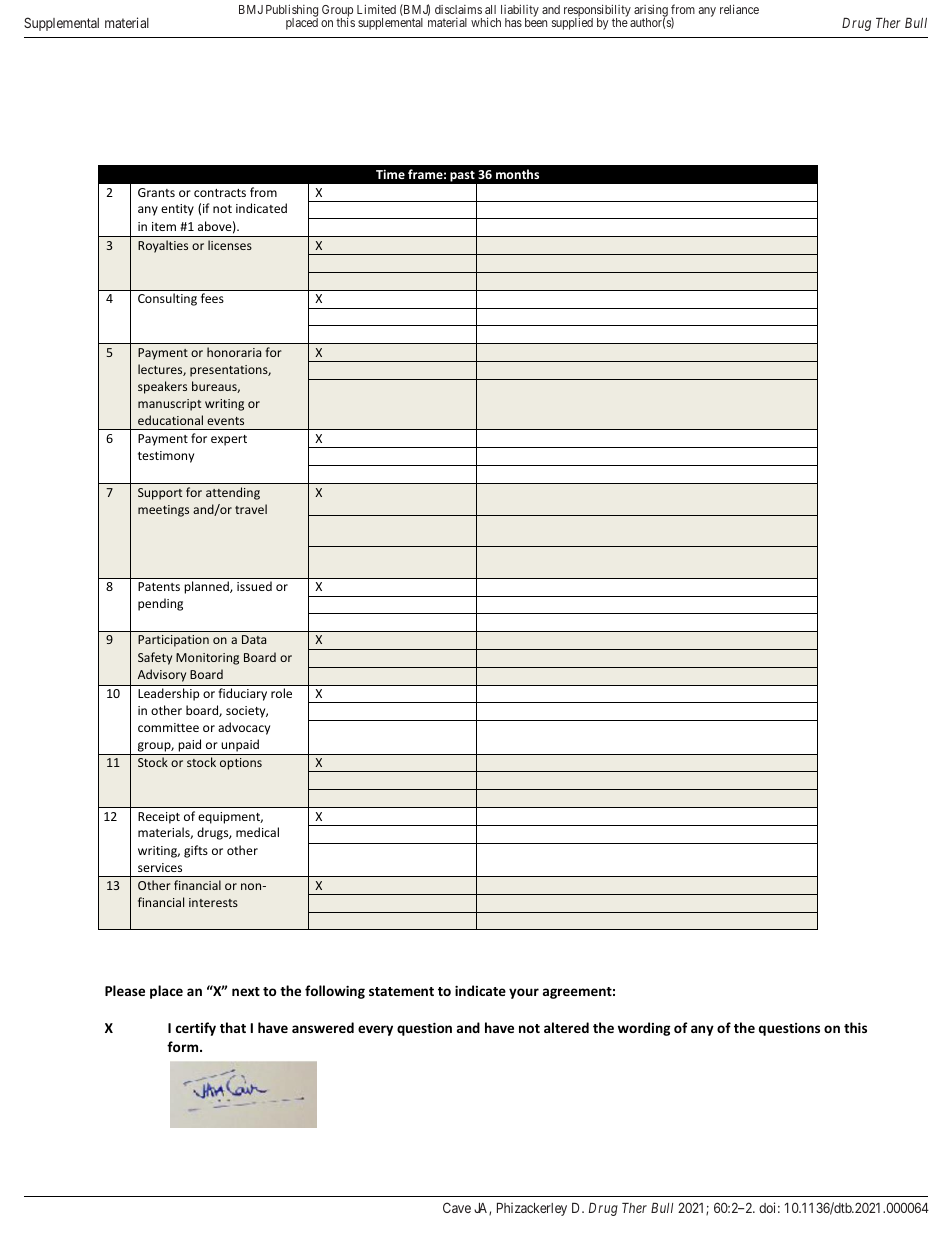 Image resolution: width=952 pixels, height=1233 pixels. I want to click on Publishing, so click(292, 12).
